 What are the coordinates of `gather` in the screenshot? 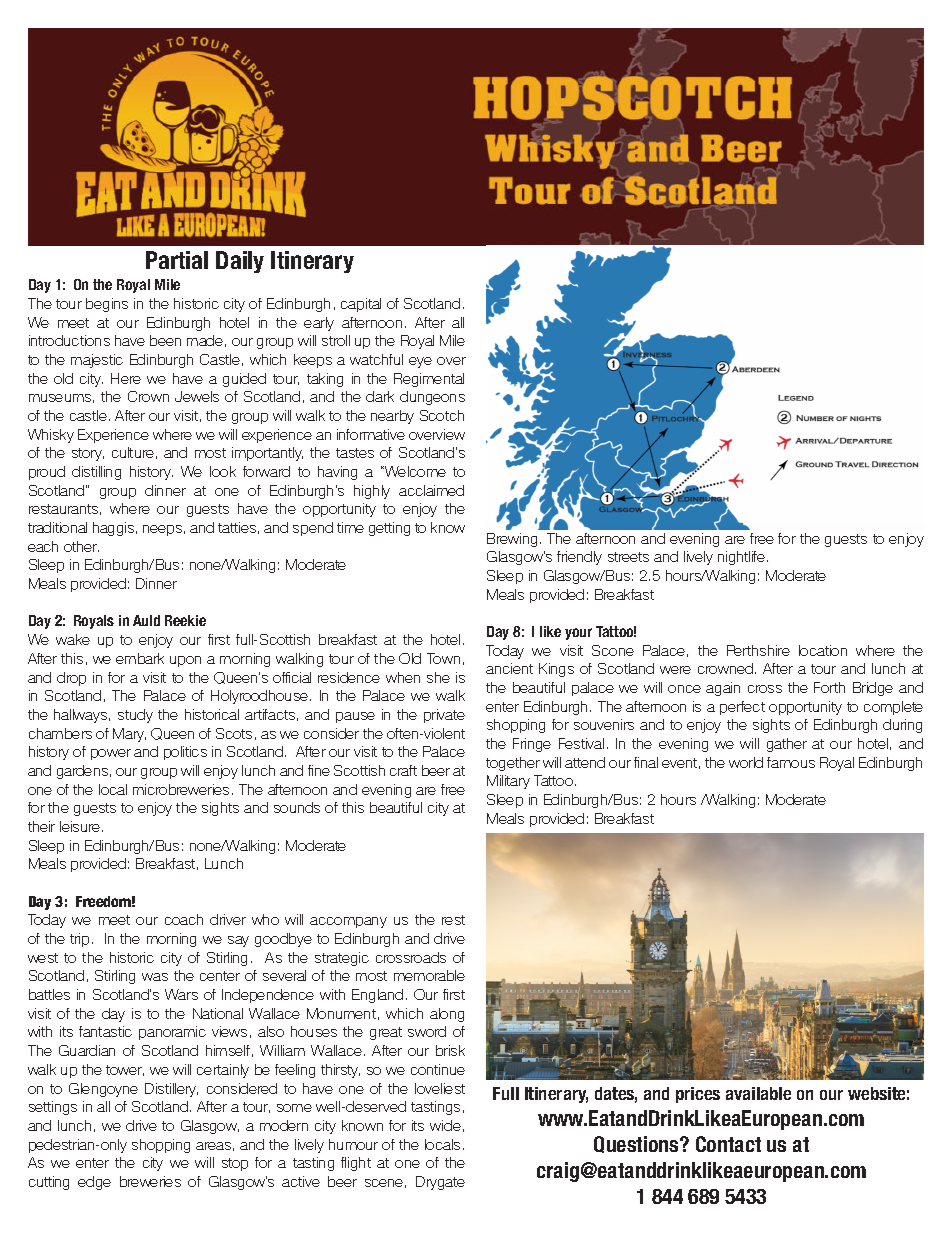 It's located at (787, 745).
